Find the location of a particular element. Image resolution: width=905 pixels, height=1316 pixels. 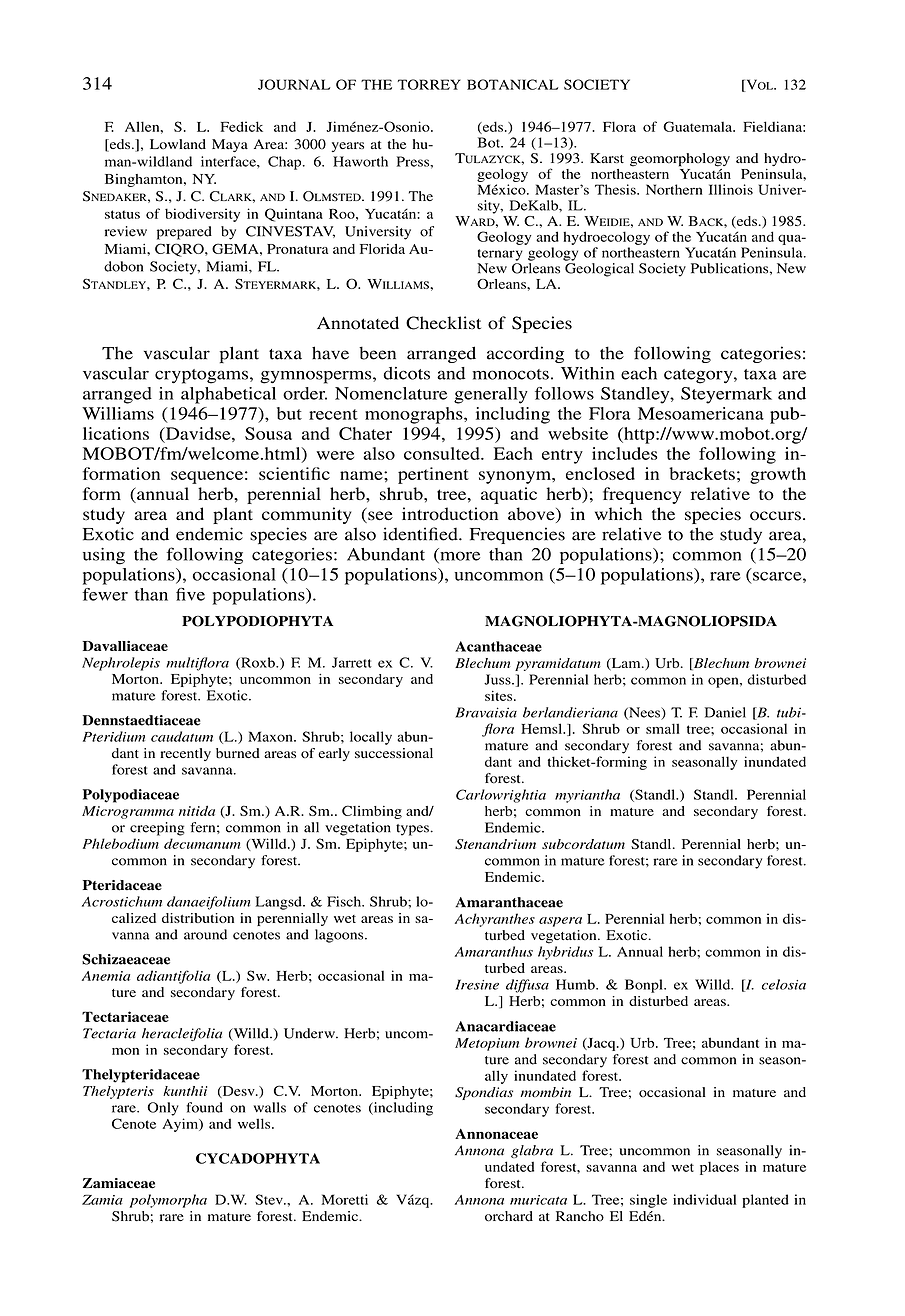

Guatemala is located at coordinates (699, 126).
